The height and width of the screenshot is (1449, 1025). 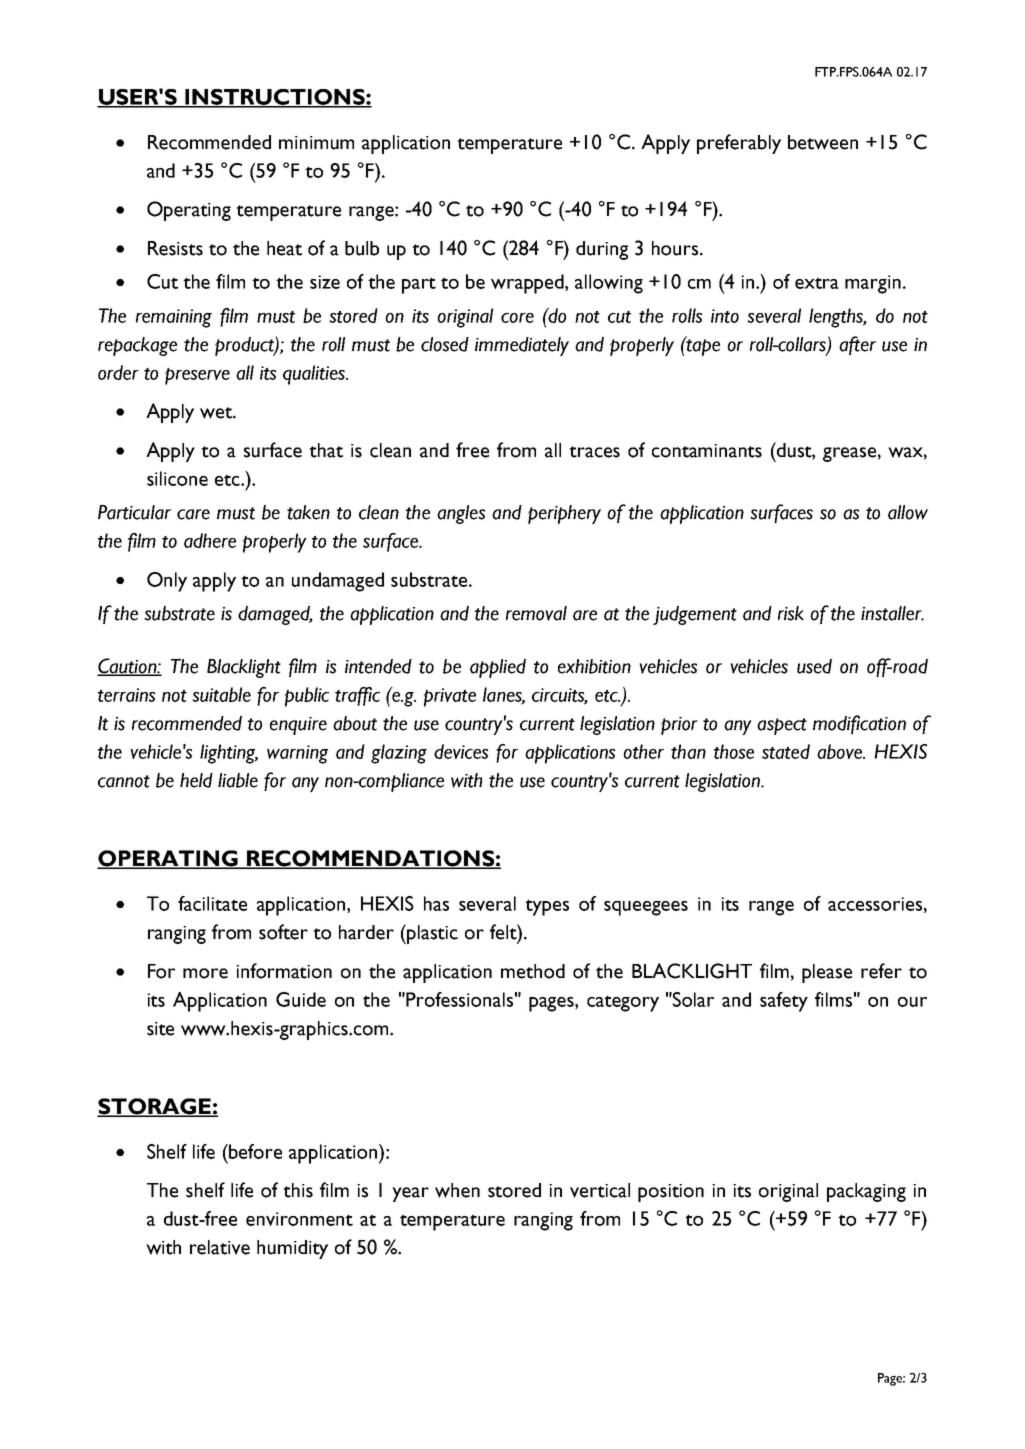 What do you see at coordinates (547, 907) in the screenshot?
I see `types` at bounding box center [547, 907].
